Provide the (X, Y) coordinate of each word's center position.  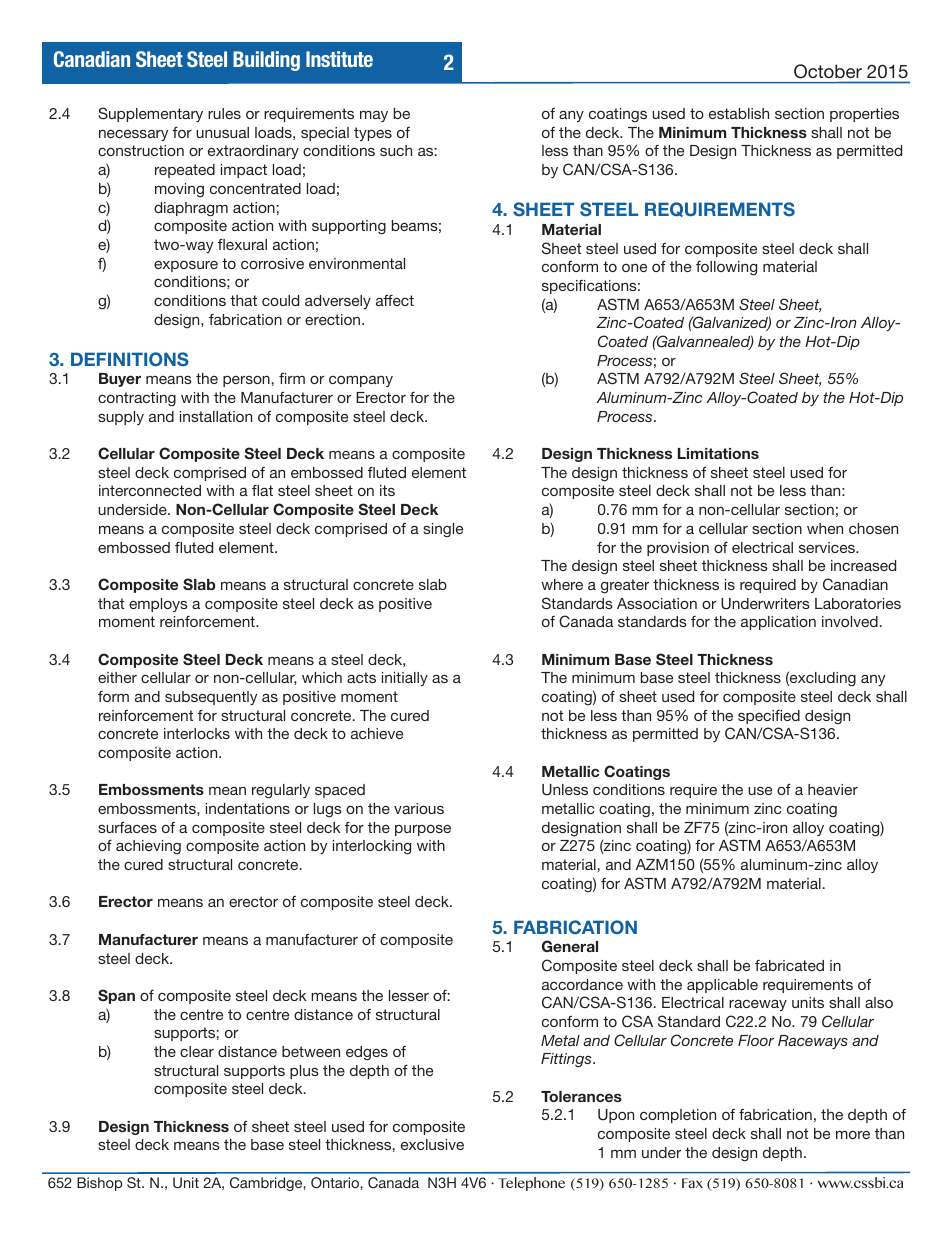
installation (216, 416)
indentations (248, 808)
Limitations (718, 453)
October (828, 71)
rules (224, 113)
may (374, 116)
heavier (833, 789)
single (443, 530)
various (419, 808)
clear (197, 1051)
